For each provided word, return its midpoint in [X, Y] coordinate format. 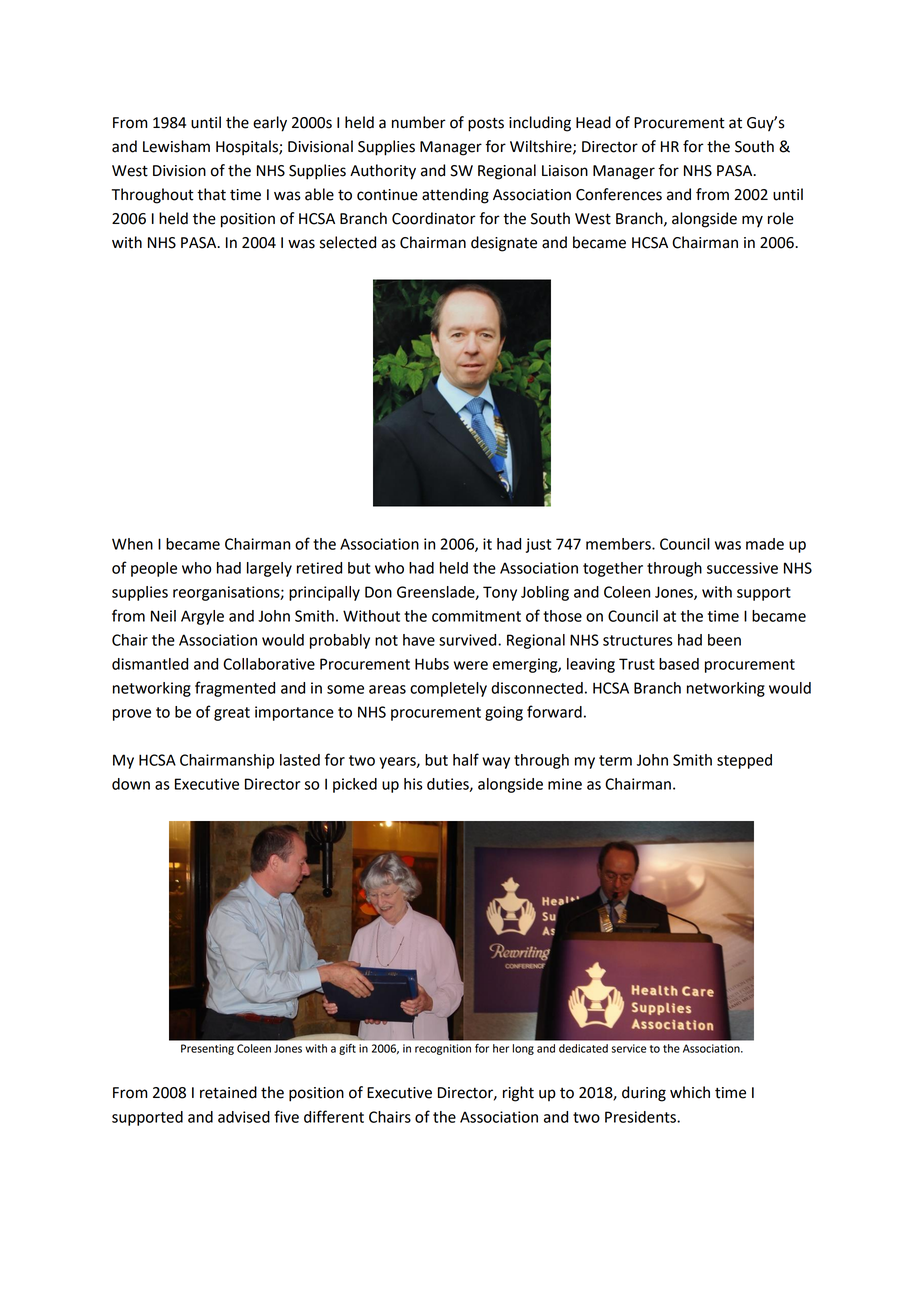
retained [228, 1092]
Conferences [619, 194]
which [690, 1092]
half [466, 759]
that [211, 194]
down [131, 784]
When [132, 544]
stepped [744, 761]
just [538, 545]
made [765, 544]
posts [486, 124]
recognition [443, 1049]
